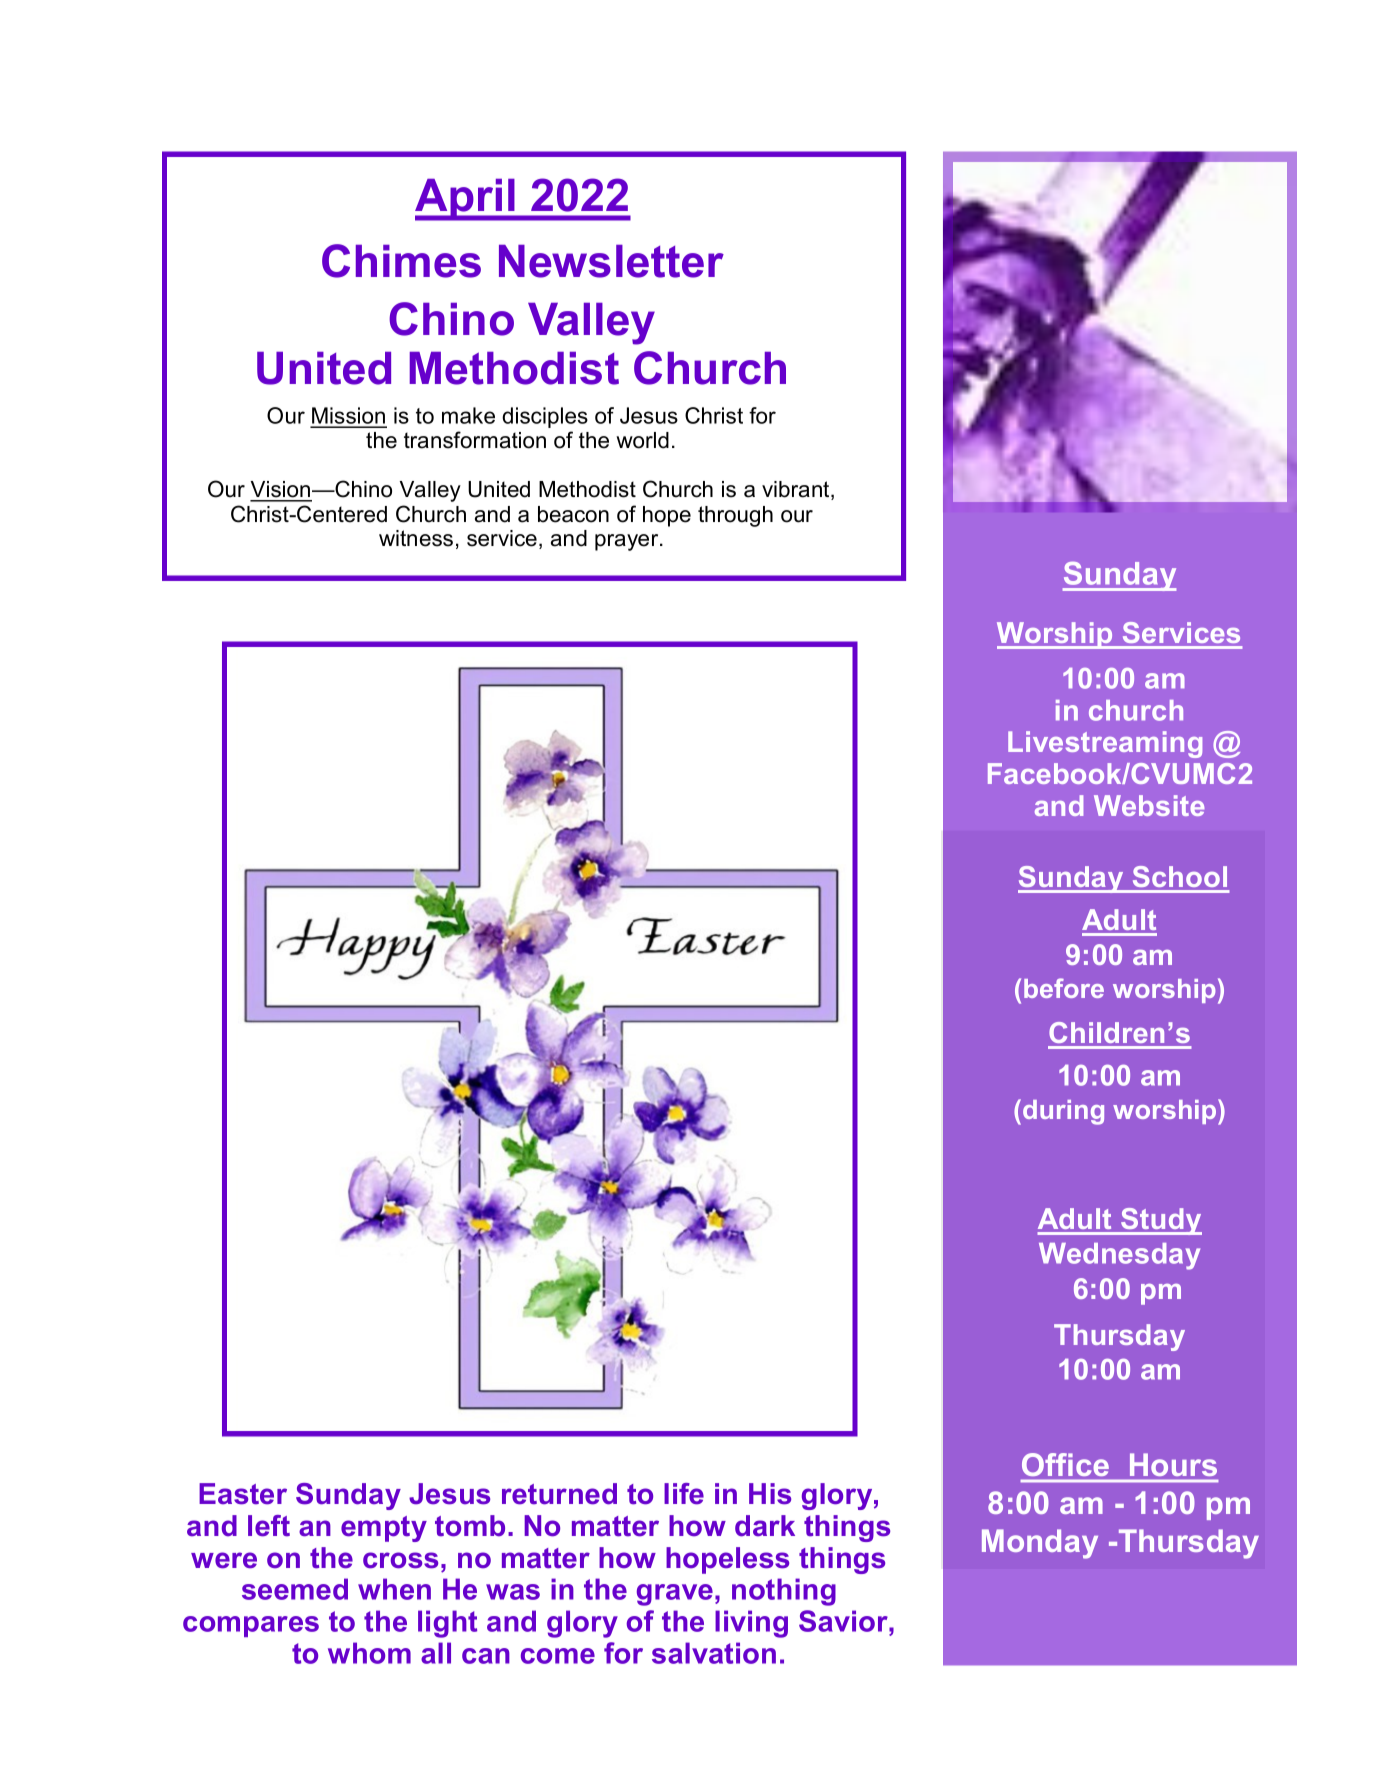  What do you see at coordinates (401, 261) in the page?
I see `Chimes` at bounding box center [401, 261].
